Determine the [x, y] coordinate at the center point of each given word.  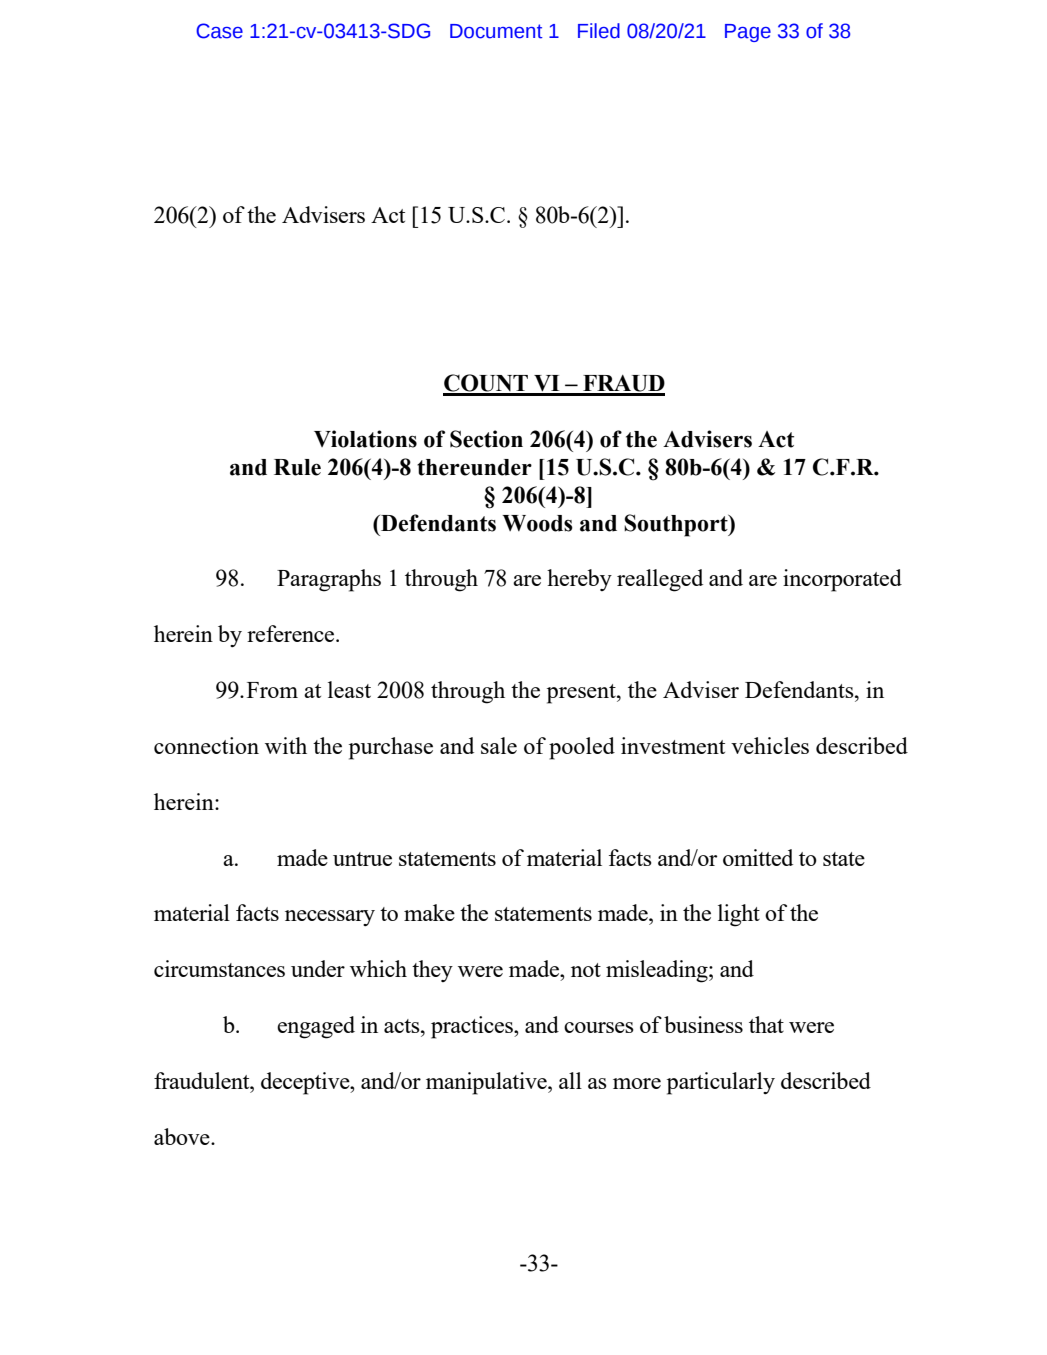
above [183, 1136]
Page [748, 33]
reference [292, 633]
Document [496, 31]
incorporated [842, 580]
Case [219, 31]
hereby [579, 580]
